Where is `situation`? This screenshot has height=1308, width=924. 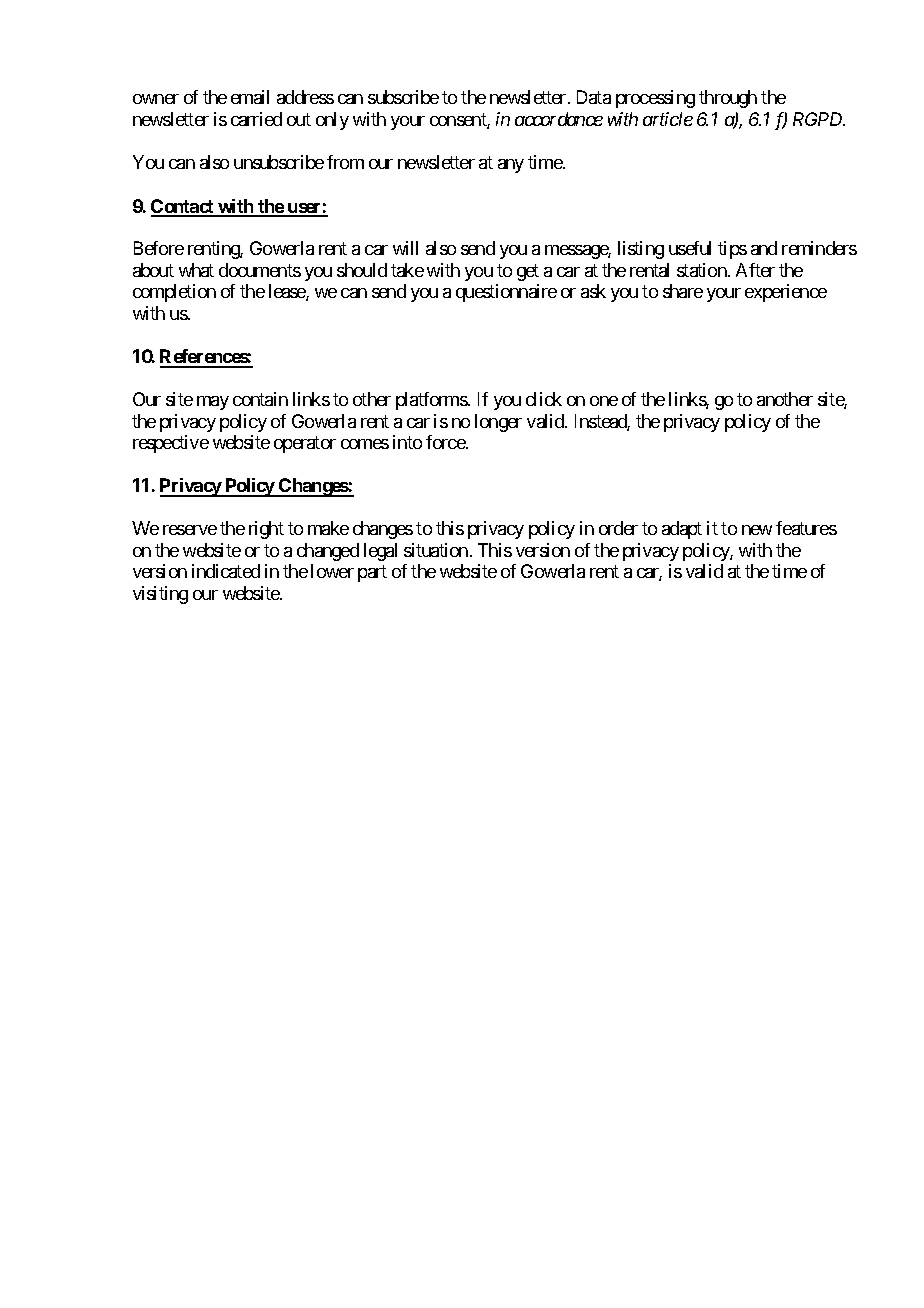
situation is located at coordinates (436, 550).
